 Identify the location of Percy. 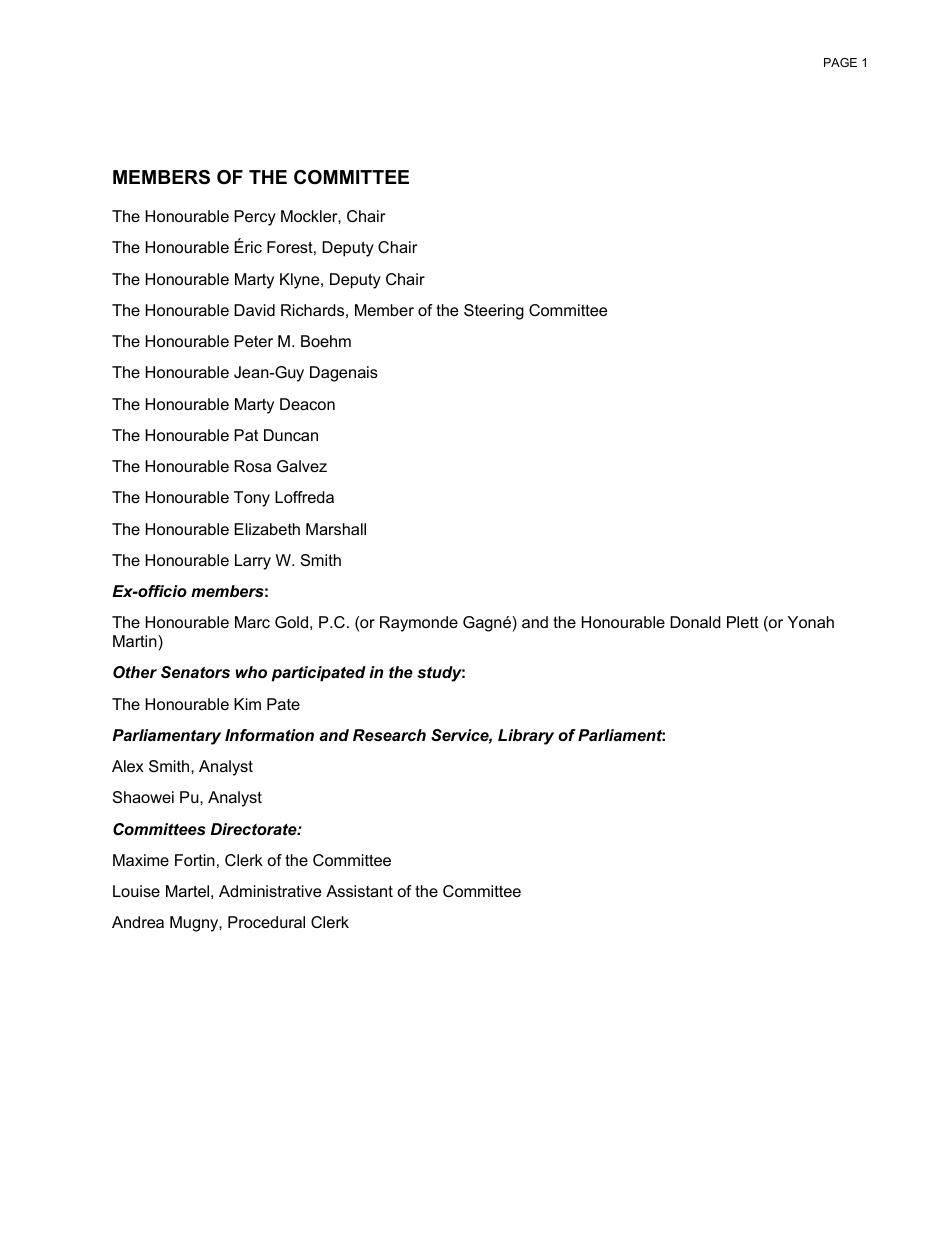
(255, 218).
